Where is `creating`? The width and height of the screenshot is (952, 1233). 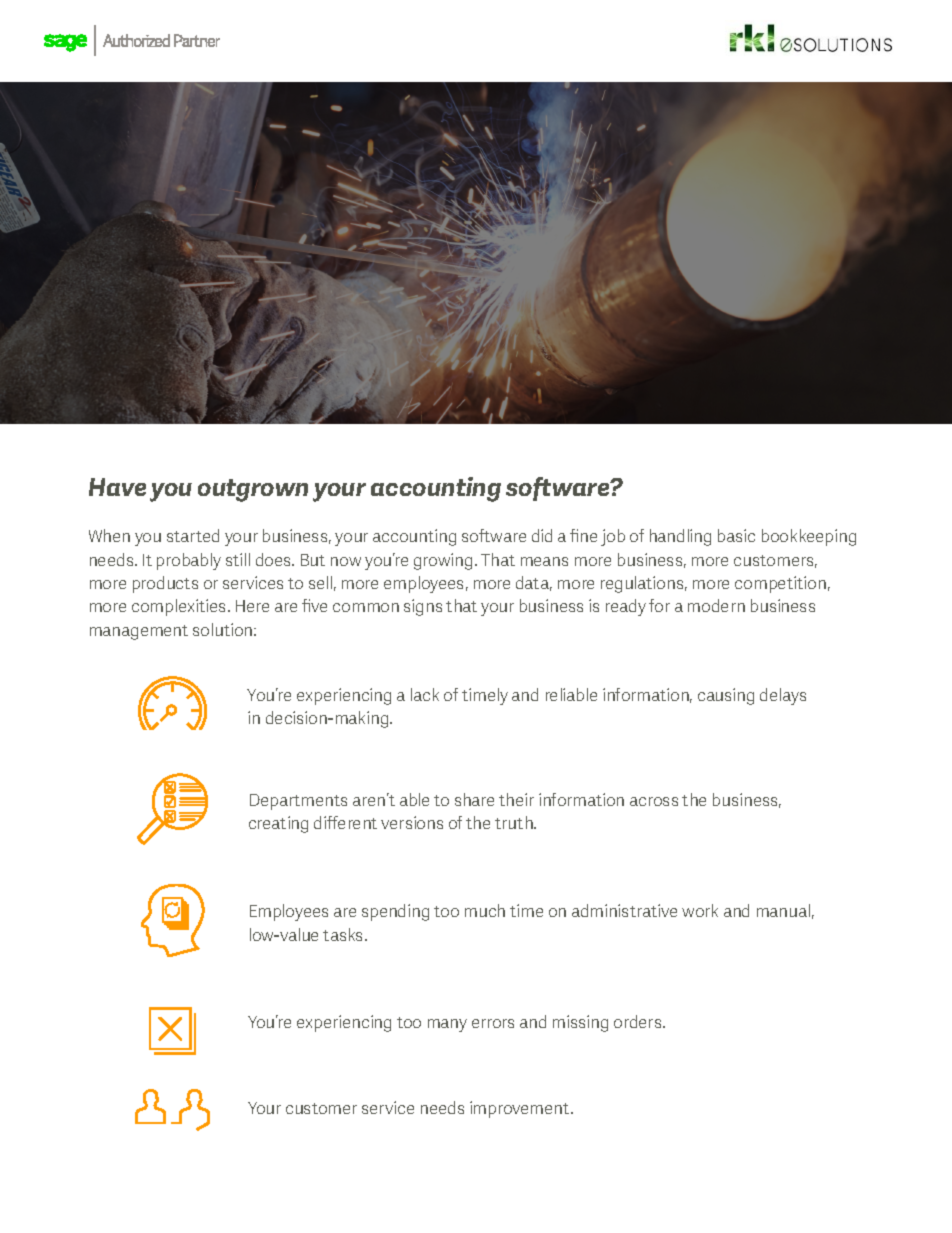
creating is located at coordinates (278, 824).
